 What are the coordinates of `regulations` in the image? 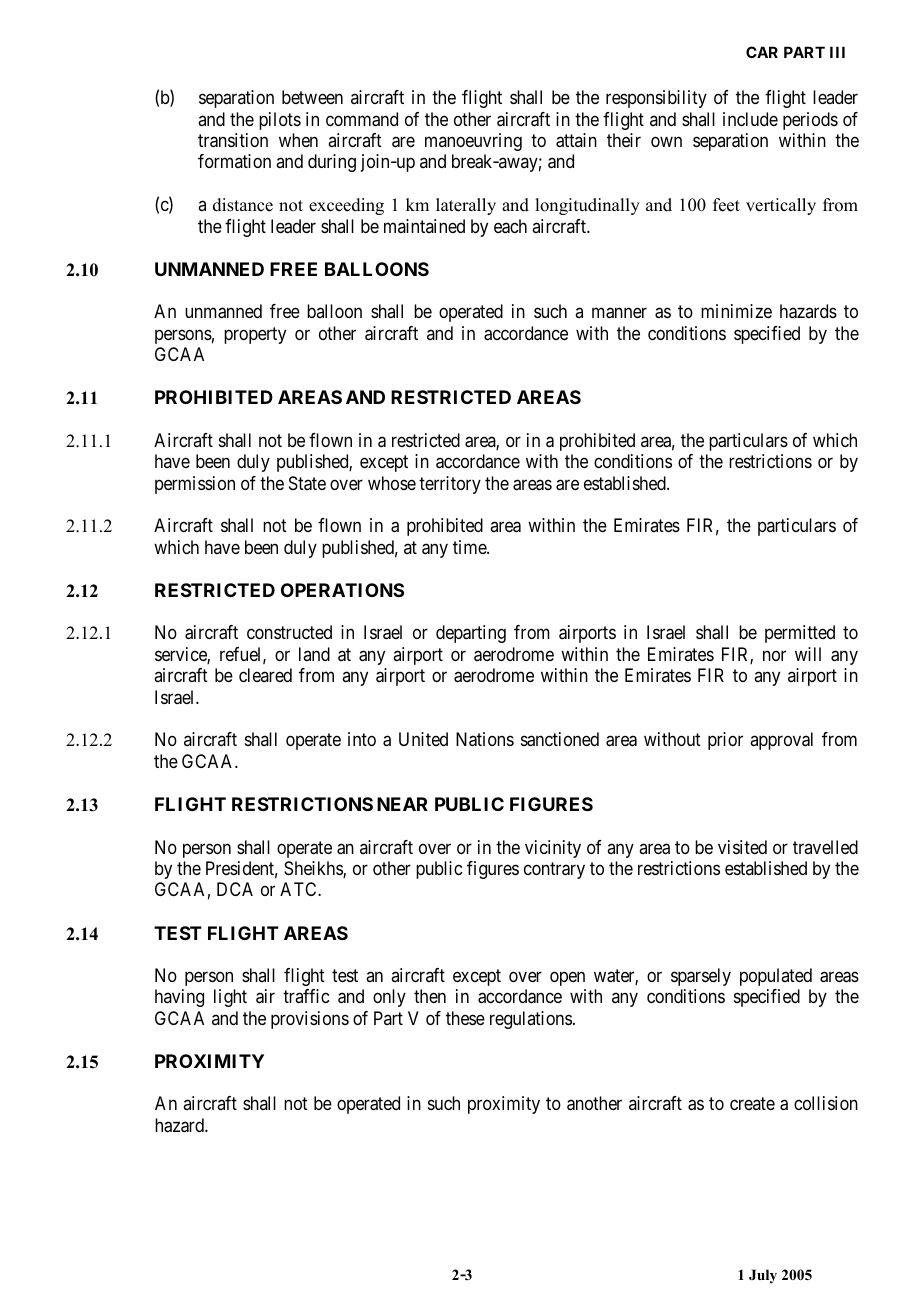 It's located at (531, 1020).
